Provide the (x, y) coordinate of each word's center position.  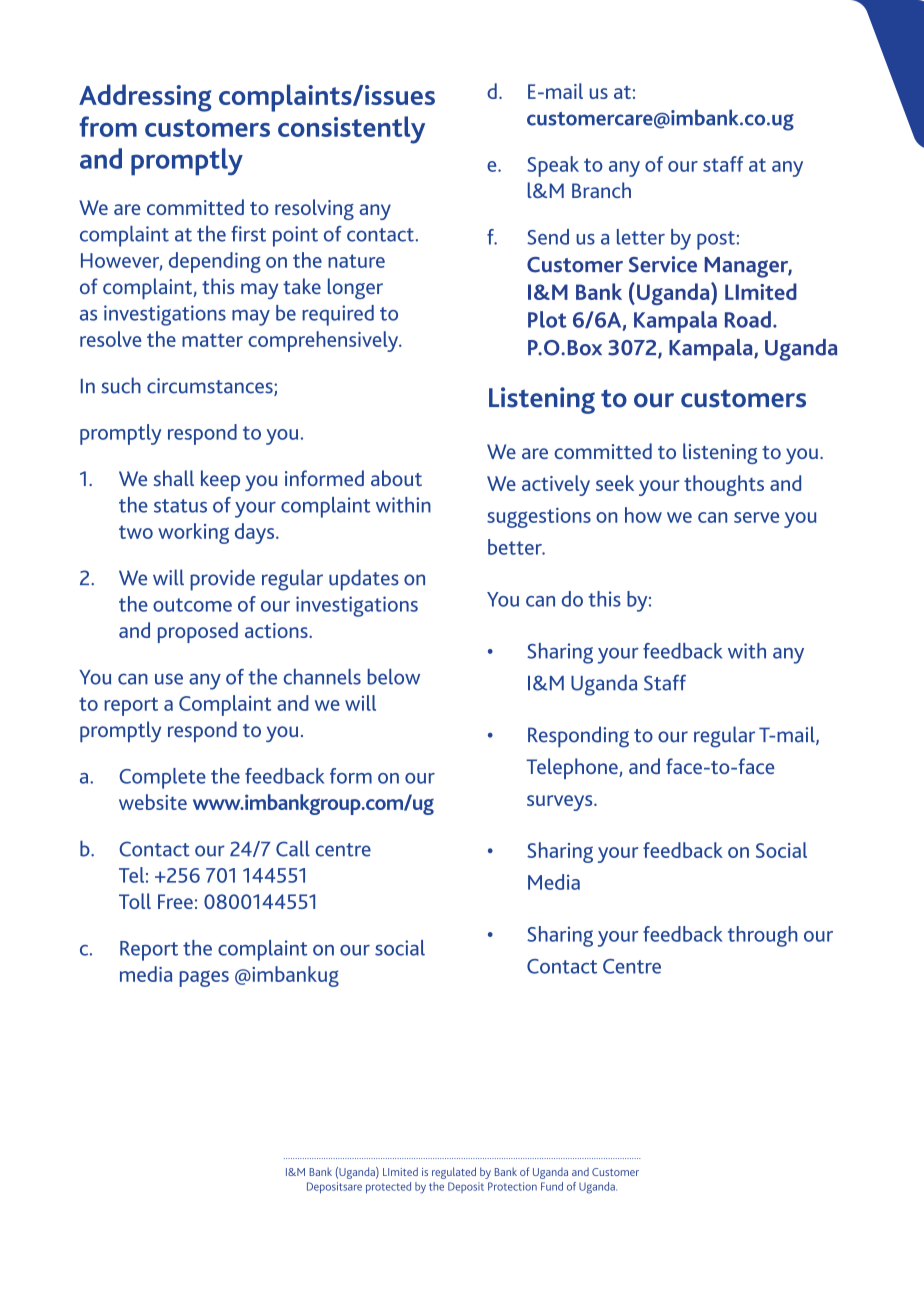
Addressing (145, 98)
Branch (601, 190)
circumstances (211, 387)
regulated (454, 1173)
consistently (351, 130)
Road (748, 319)
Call (293, 848)
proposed (198, 632)
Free (175, 901)
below (394, 677)
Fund (552, 1186)
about (396, 478)
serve (756, 517)
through (763, 936)
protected (388, 1188)
